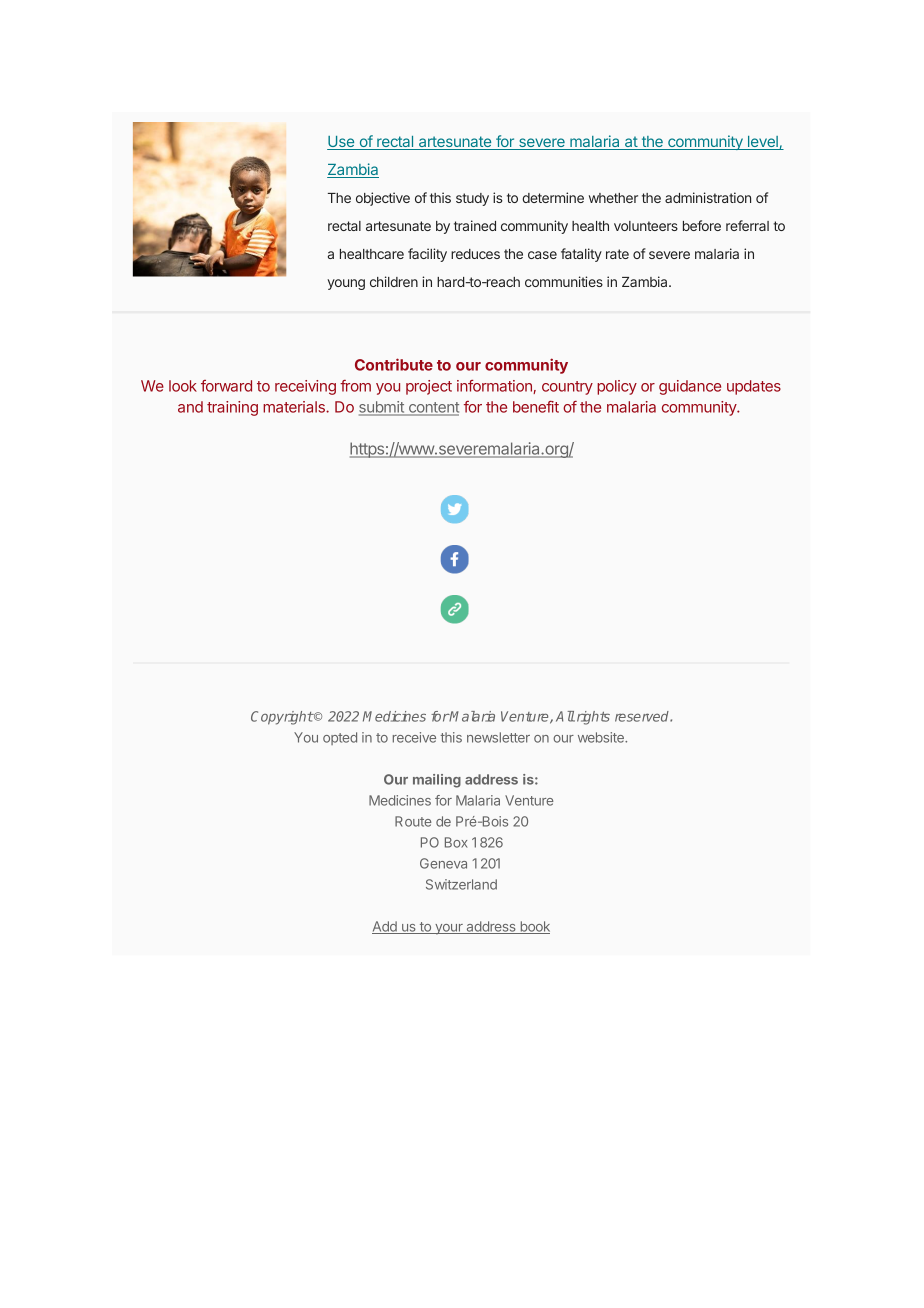  What do you see at coordinates (472, 199) in the page?
I see `study` at bounding box center [472, 199].
